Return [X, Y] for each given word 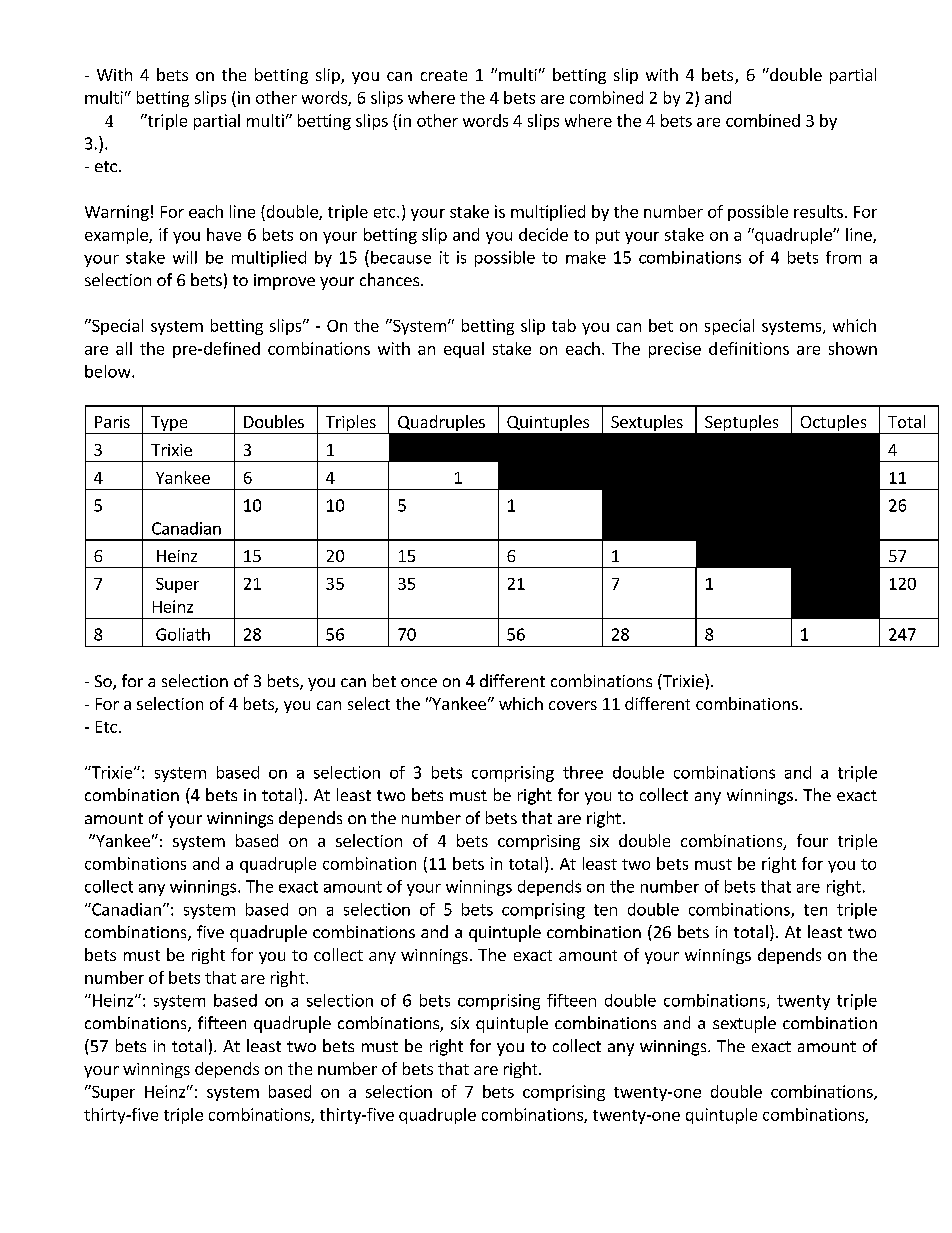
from [843, 257]
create [444, 75]
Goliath [183, 634]
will [185, 257]
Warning [117, 213]
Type [169, 425]
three [583, 772]
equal [464, 350]
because [401, 257]
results [818, 211]
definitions [749, 348]
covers [573, 705]
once [419, 682]
